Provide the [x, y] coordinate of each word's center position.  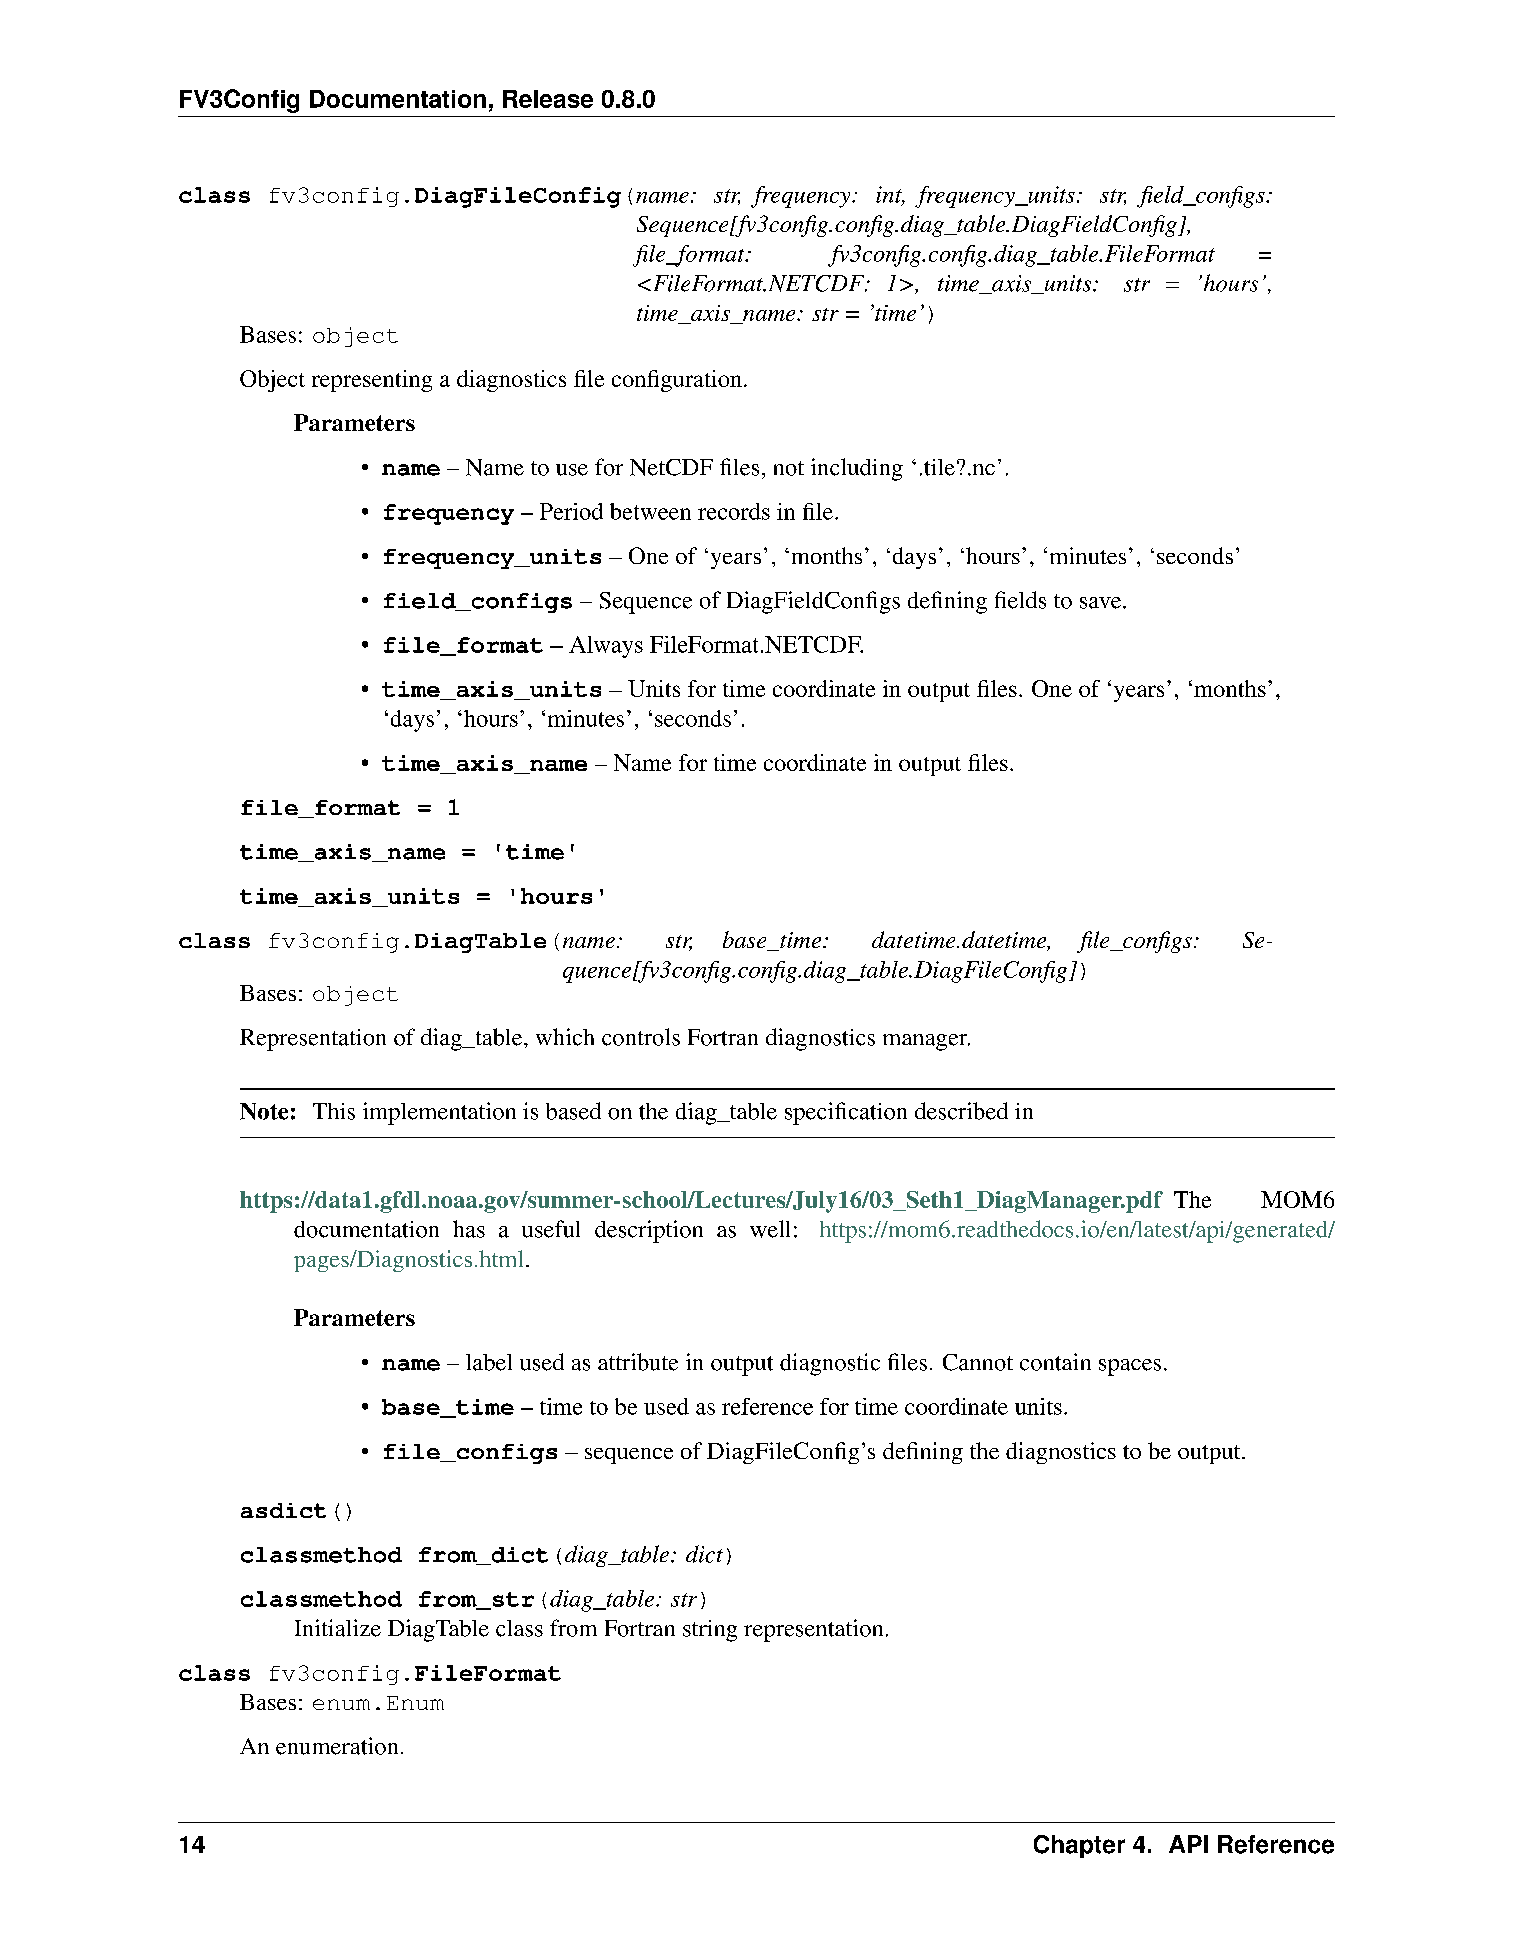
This [334, 1111]
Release [548, 99]
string [710, 1631]
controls [641, 1037]
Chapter [1079, 1846]
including [857, 469]
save [1102, 603]
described [961, 1111]
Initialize [338, 1628]
